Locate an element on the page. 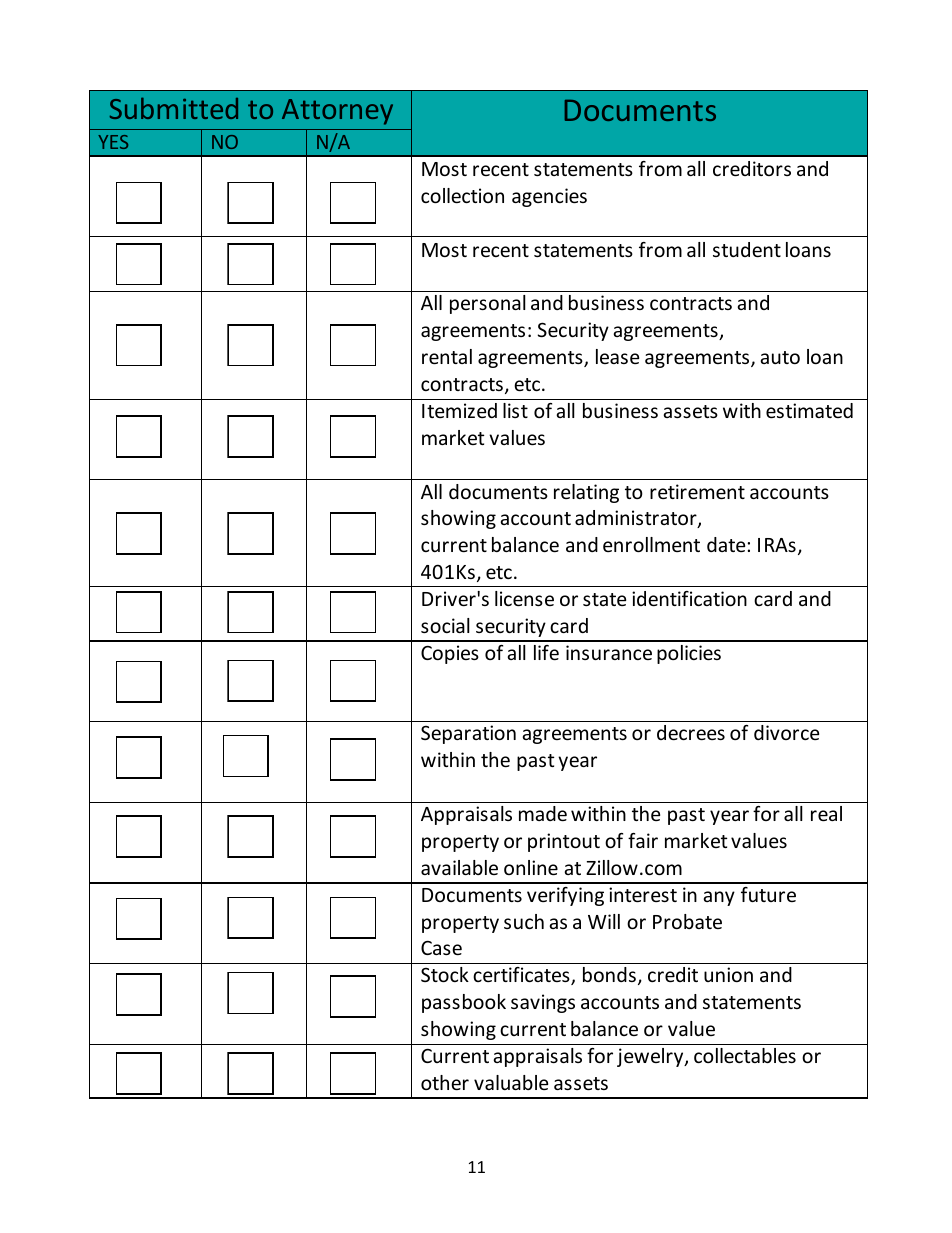 Image resolution: width=952 pixels, height=1233 pixels. Itemized is located at coordinates (459, 410).
